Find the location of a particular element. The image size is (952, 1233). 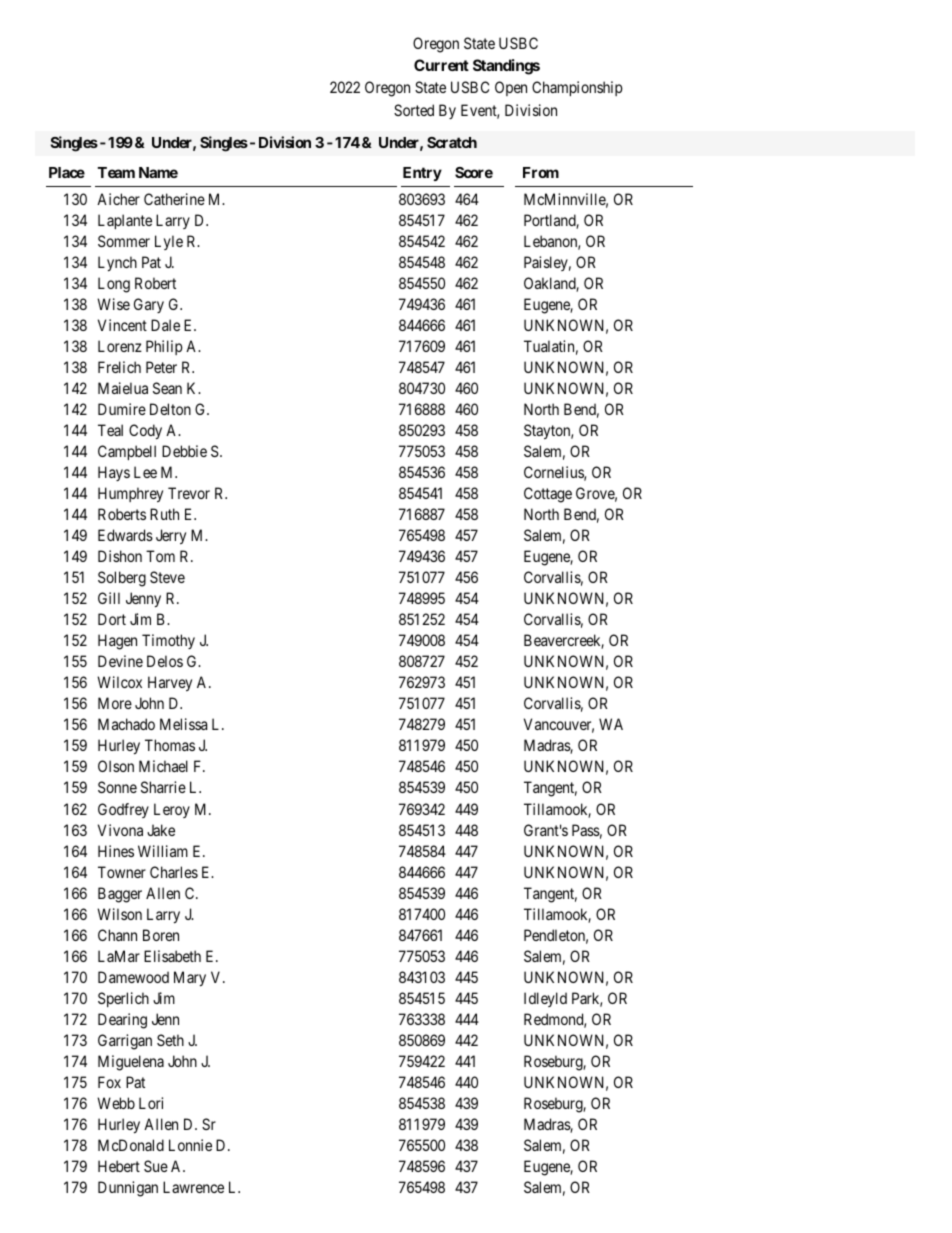

Lawrence is located at coordinates (193, 1187).
